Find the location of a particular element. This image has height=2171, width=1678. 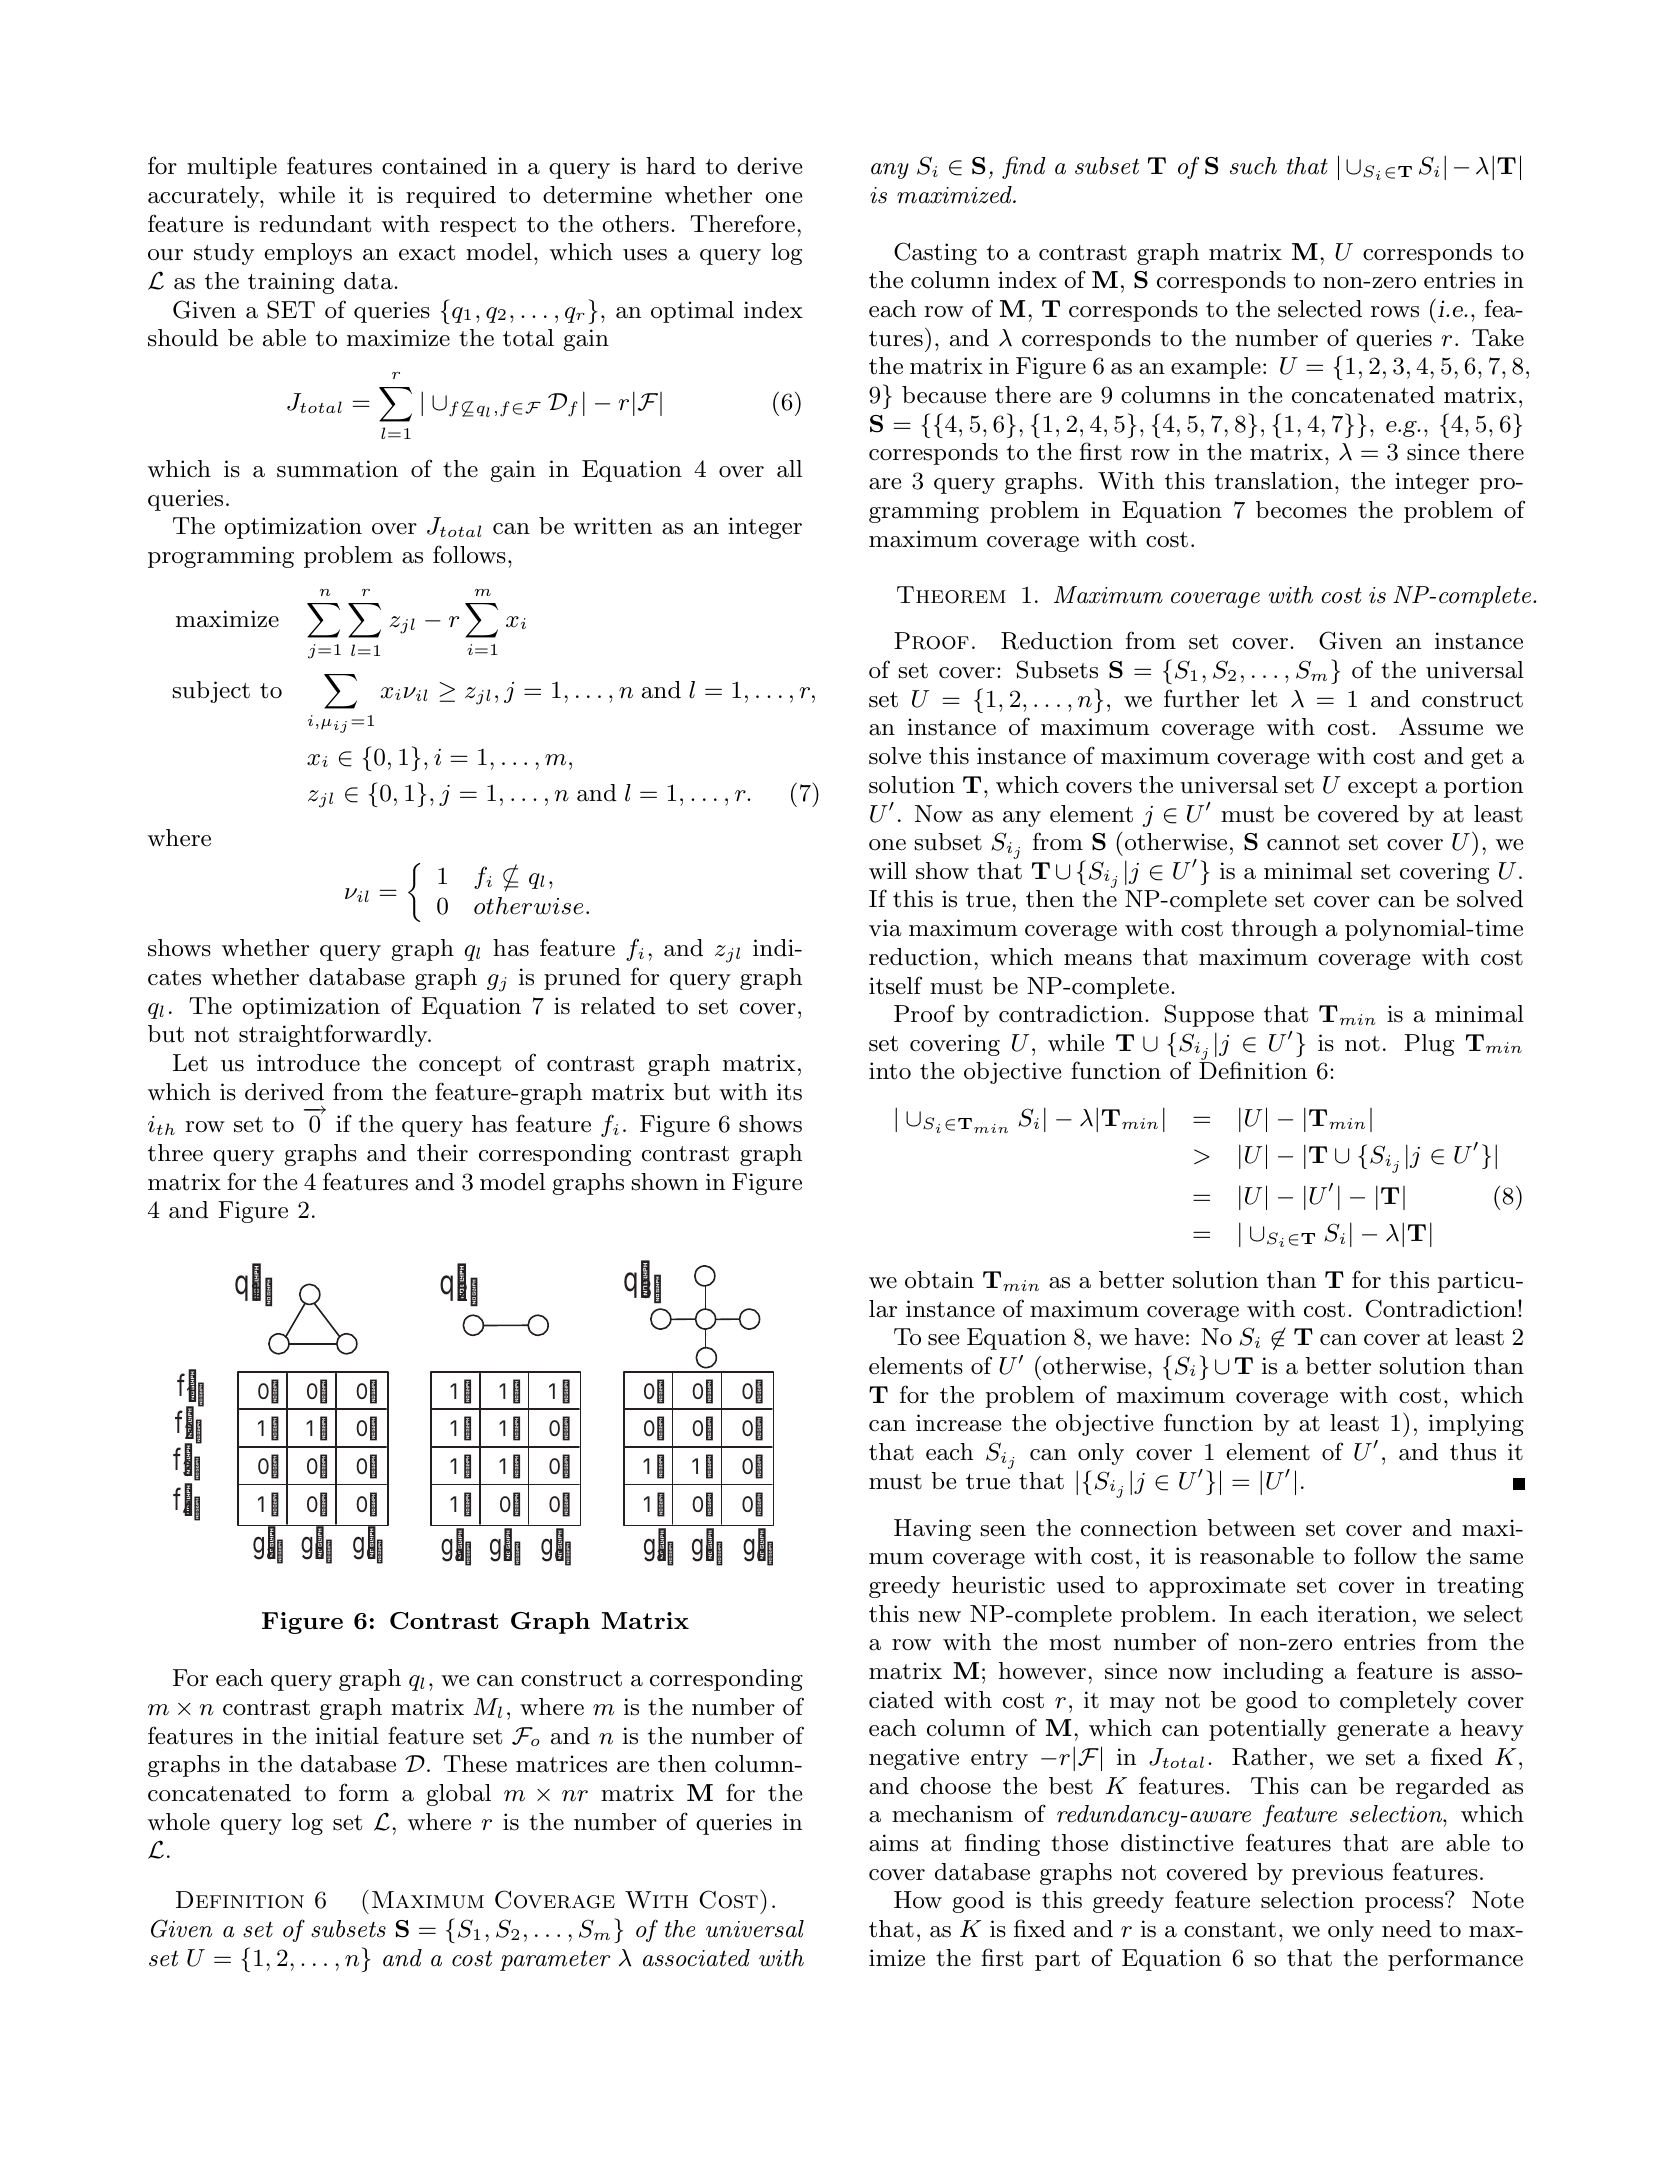

redundant is located at coordinates (315, 224).
